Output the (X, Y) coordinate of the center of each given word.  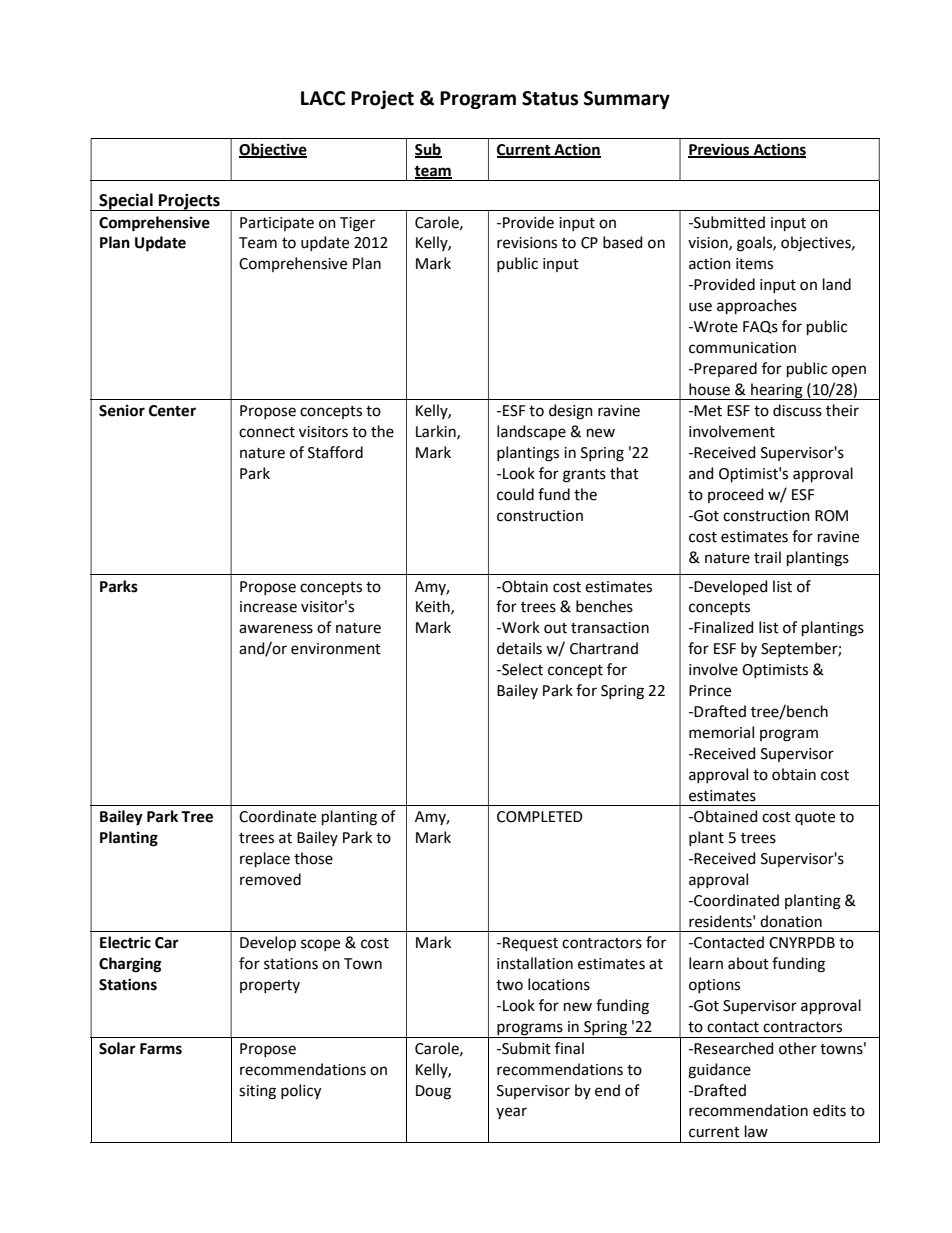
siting (257, 1092)
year (511, 1113)
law (756, 1131)
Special (126, 202)
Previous (720, 150)
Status (550, 98)
